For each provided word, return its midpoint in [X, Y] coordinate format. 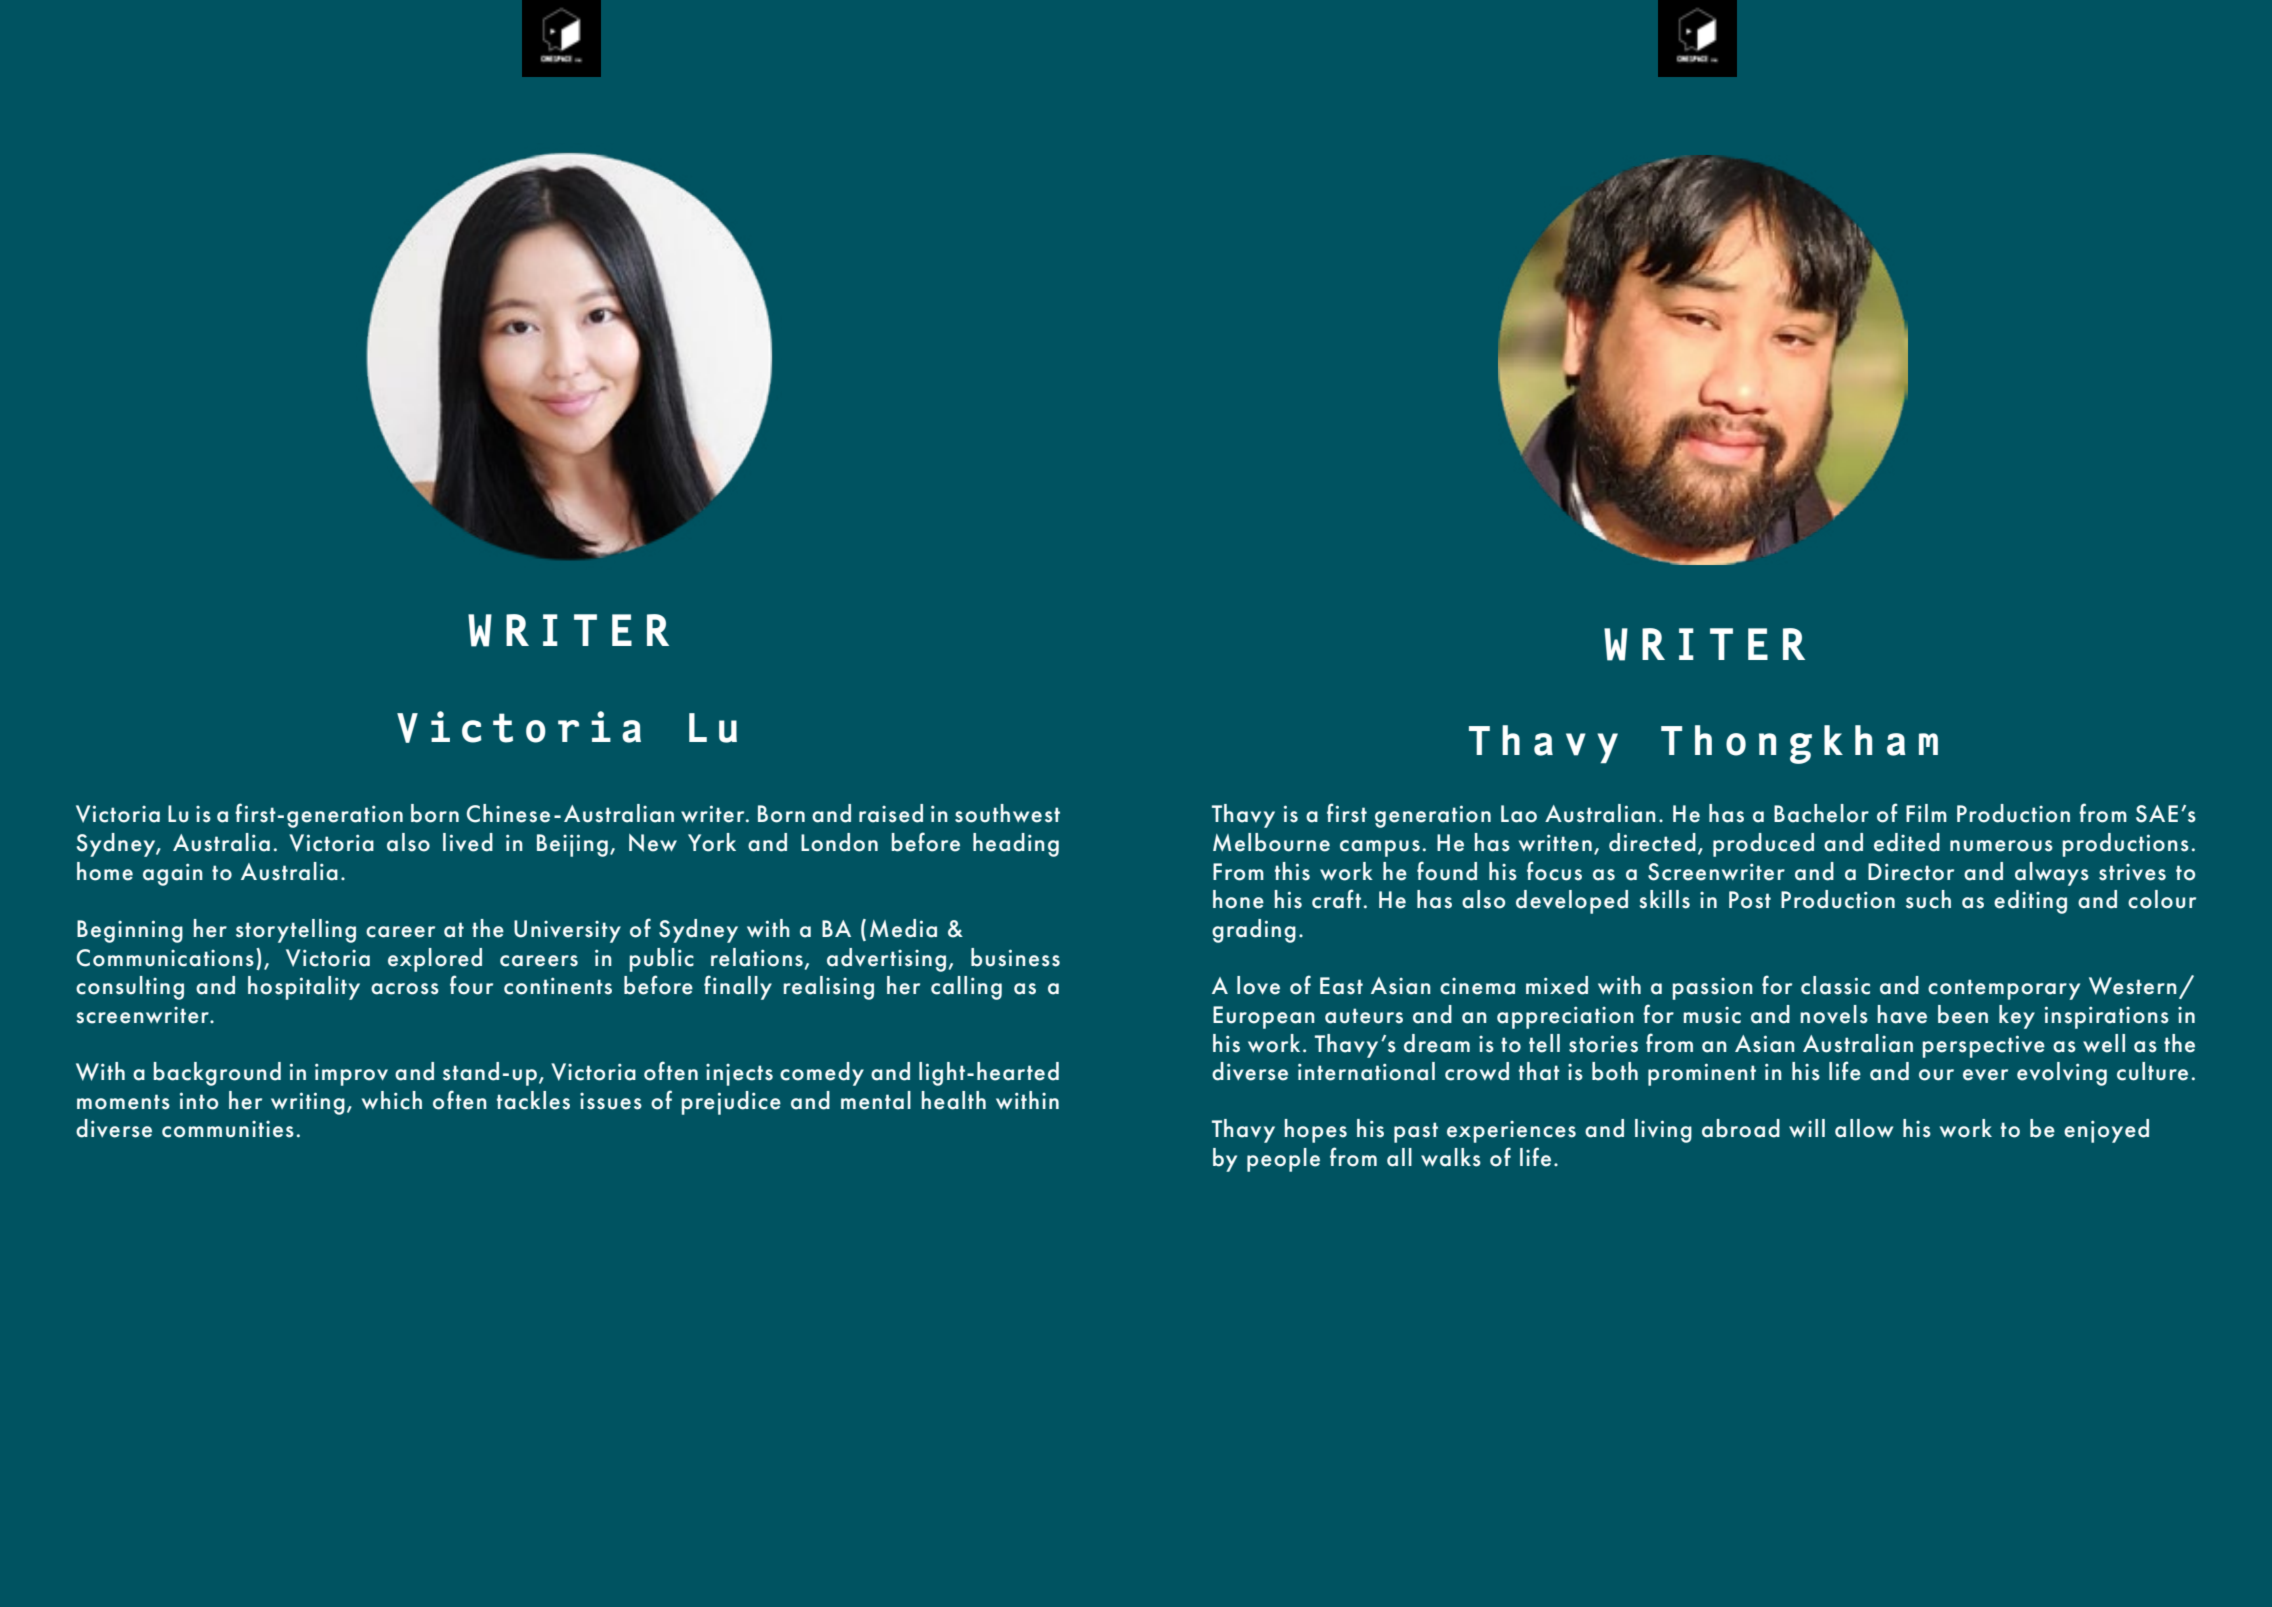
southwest [1007, 813]
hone [1238, 899]
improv [351, 1074]
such [1928, 899]
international [1366, 1071]
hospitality [304, 988]
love [1258, 985]
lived [468, 842]
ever [1985, 1075]
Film [1926, 813]
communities [228, 1129]
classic [1835, 985]
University [567, 931]
